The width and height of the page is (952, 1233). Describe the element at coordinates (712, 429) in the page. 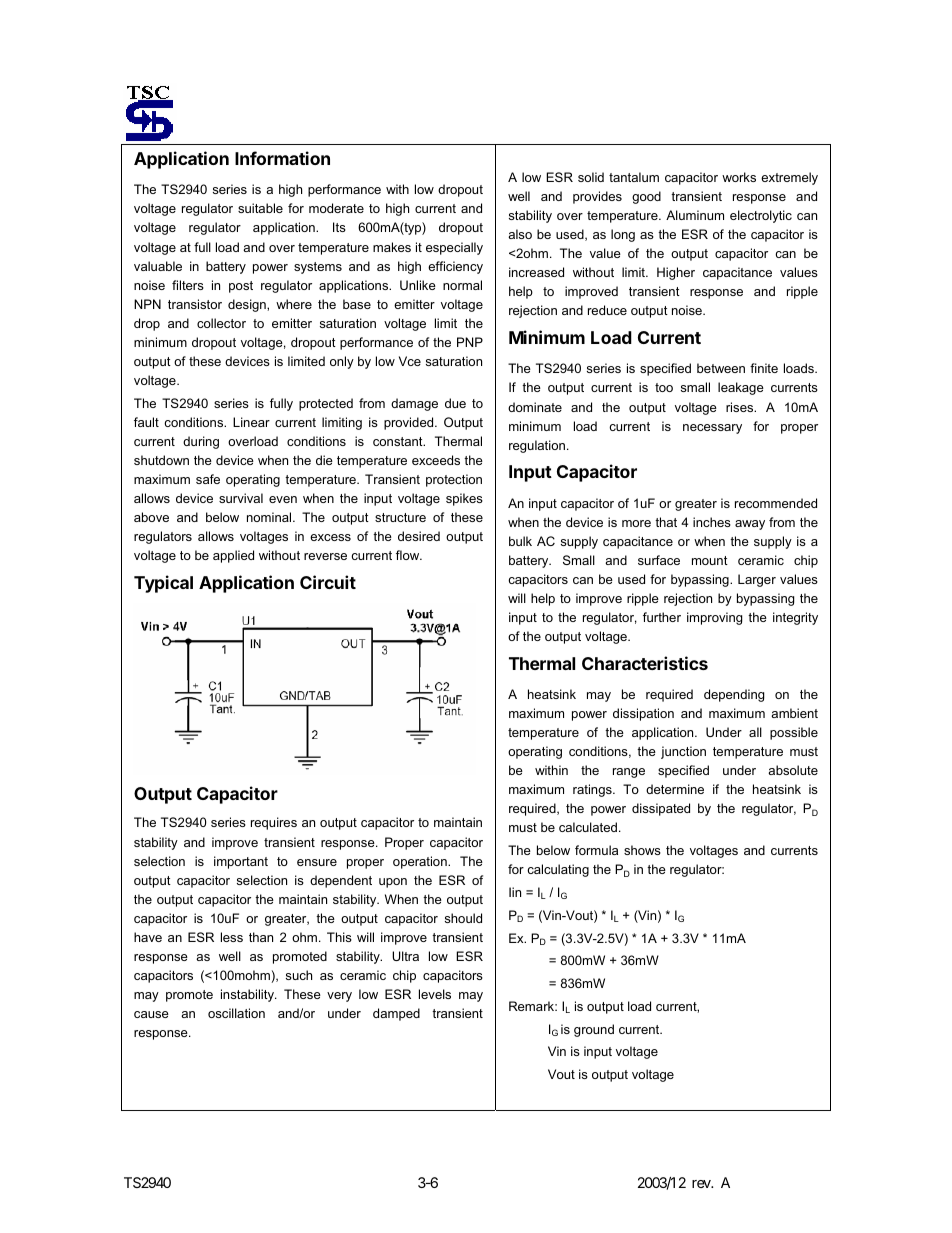

I see `necessary` at that location.
